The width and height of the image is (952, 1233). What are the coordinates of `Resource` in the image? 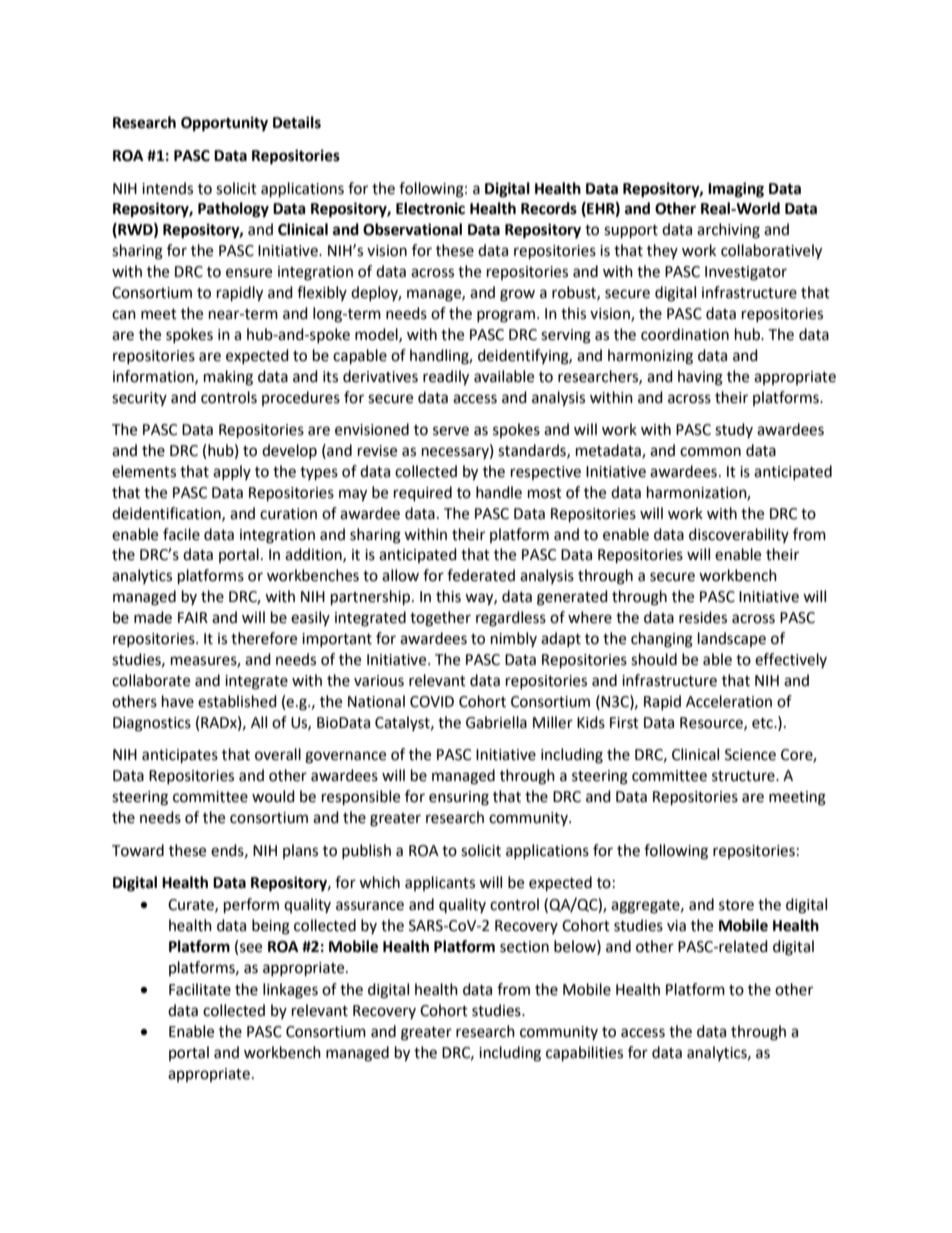 It's located at (712, 723).
